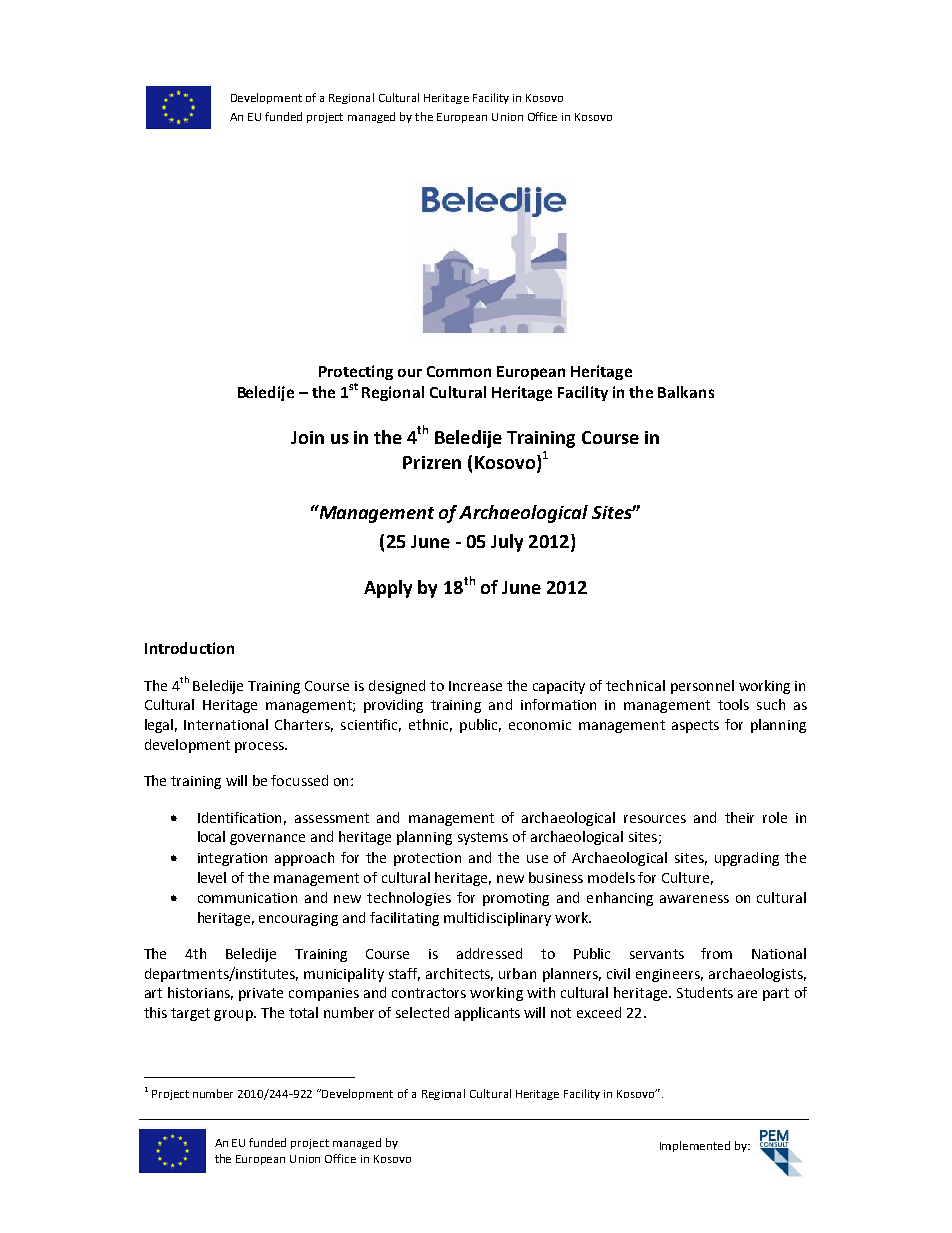  Describe the element at coordinates (260, 747) in the screenshot. I see `process` at that location.
